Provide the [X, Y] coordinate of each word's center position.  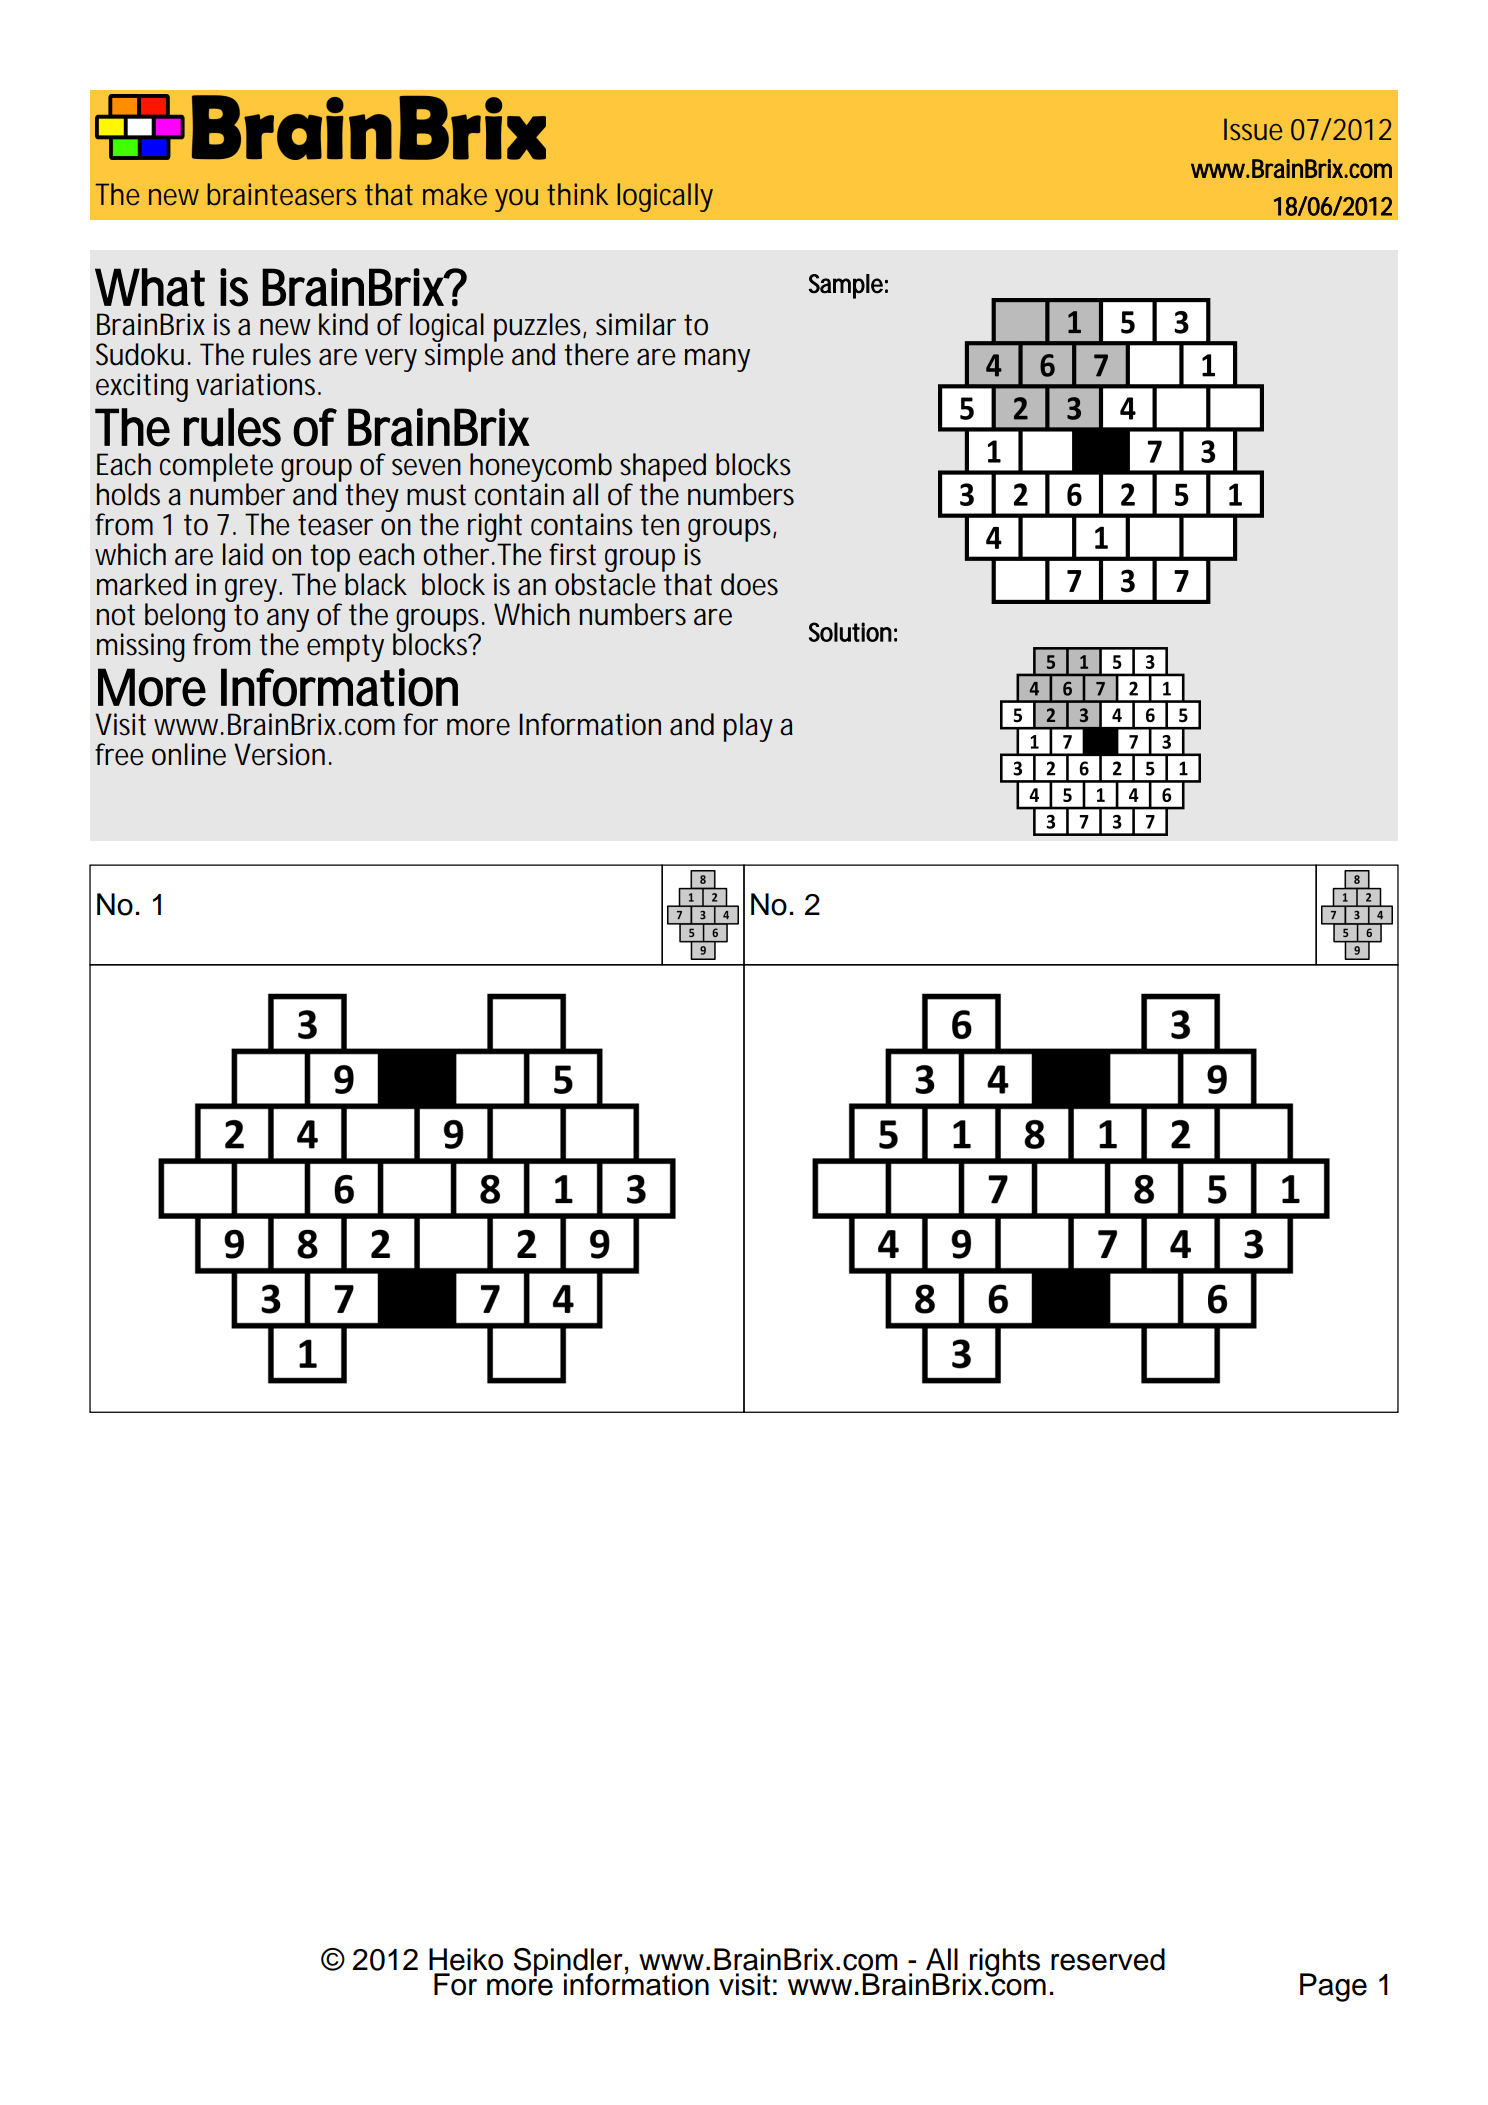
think [577, 194]
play [748, 727]
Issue [1253, 129]
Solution [850, 632]
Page [1333, 1987]
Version [279, 754]
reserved [1108, 1959]
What [150, 287]
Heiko [466, 1959]
